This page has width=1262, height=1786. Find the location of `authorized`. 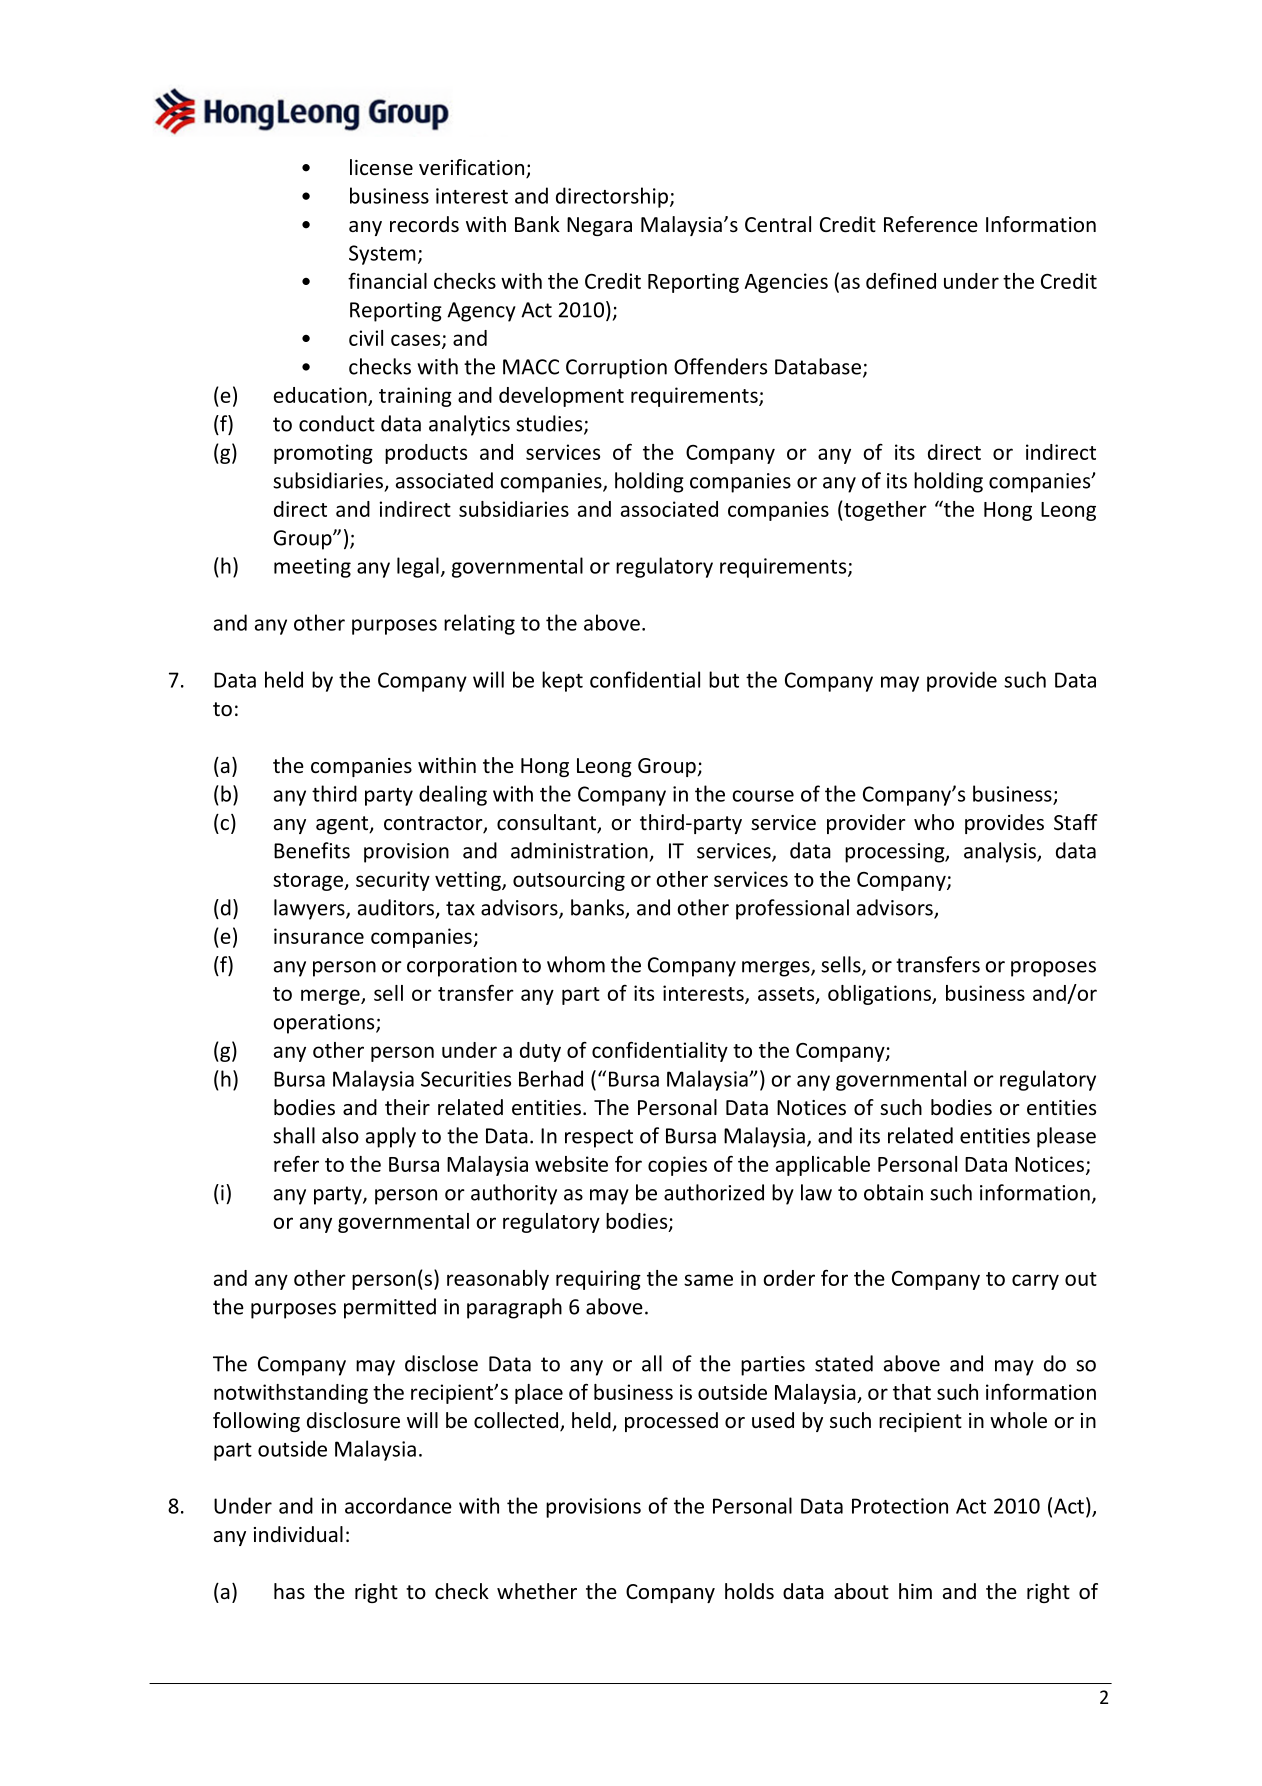

authorized is located at coordinates (714, 1192).
